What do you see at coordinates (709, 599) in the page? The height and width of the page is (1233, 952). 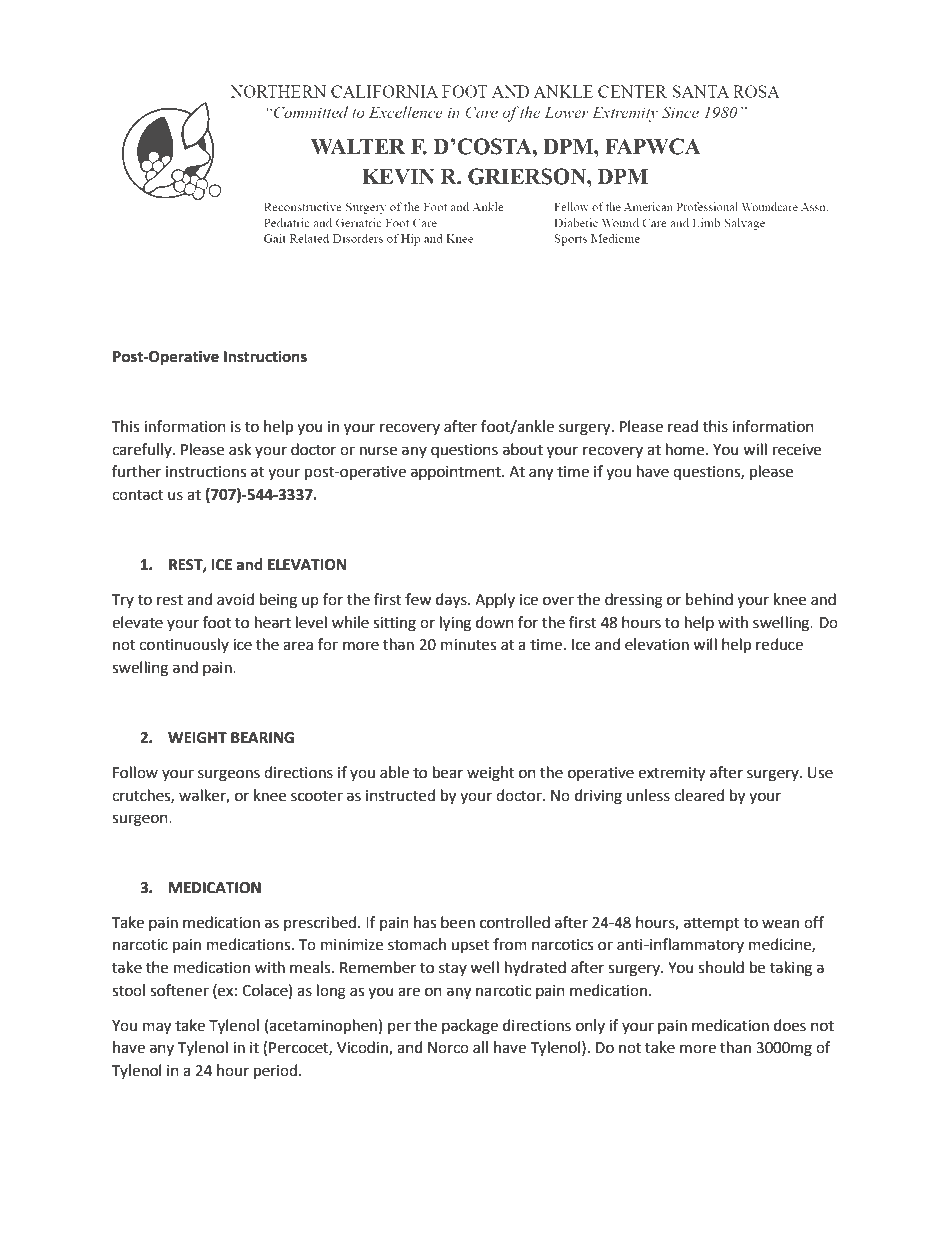 I see `behind` at bounding box center [709, 599].
